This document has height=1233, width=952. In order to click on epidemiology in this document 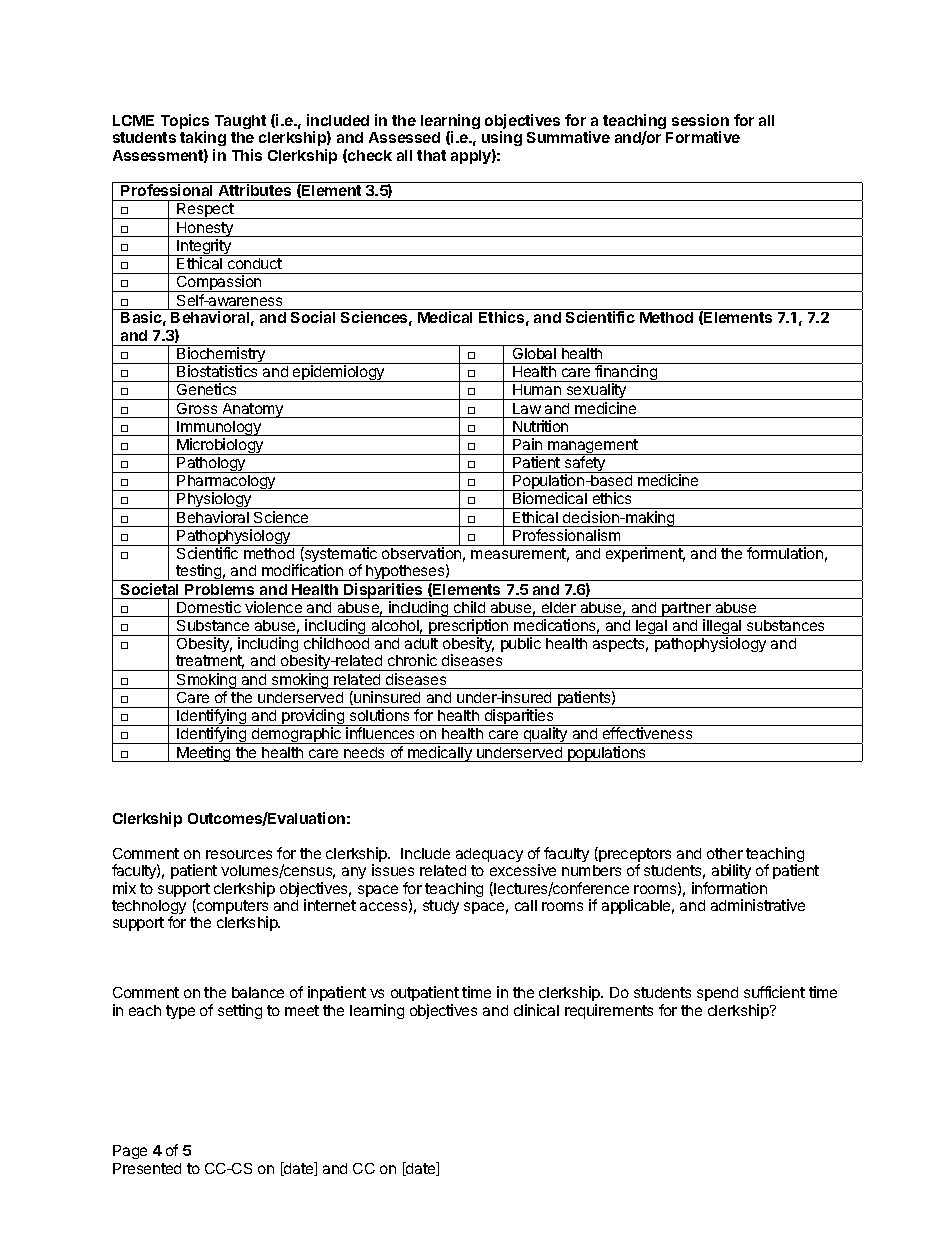, I will do `click(339, 373)`.
